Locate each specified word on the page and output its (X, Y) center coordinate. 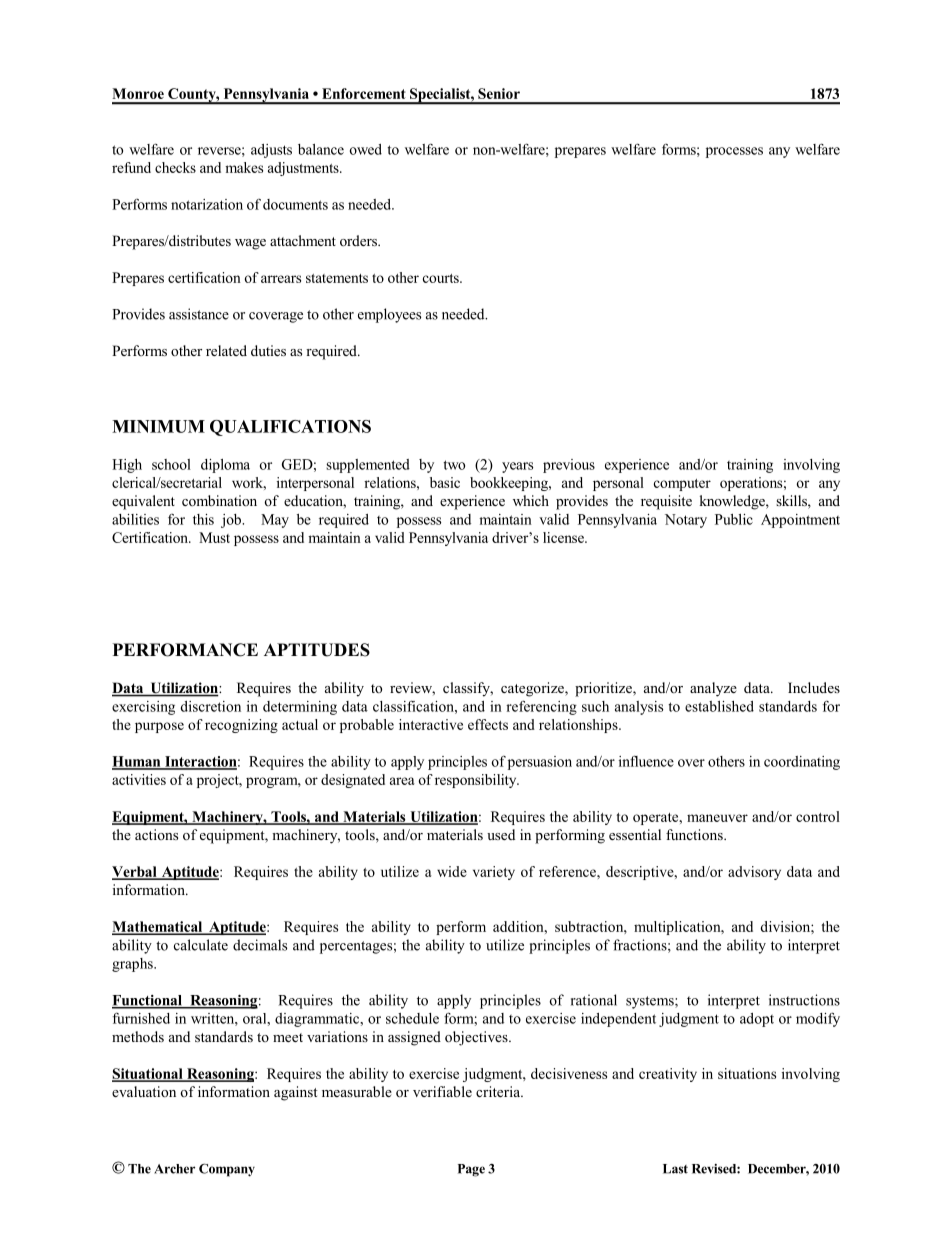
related (226, 350)
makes (244, 167)
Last (675, 1169)
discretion (210, 706)
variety (494, 873)
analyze (713, 689)
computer (682, 485)
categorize (533, 689)
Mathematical (158, 928)
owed (366, 149)
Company (227, 1170)
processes (734, 152)
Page (471, 1170)
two (454, 465)
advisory (754, 873)
